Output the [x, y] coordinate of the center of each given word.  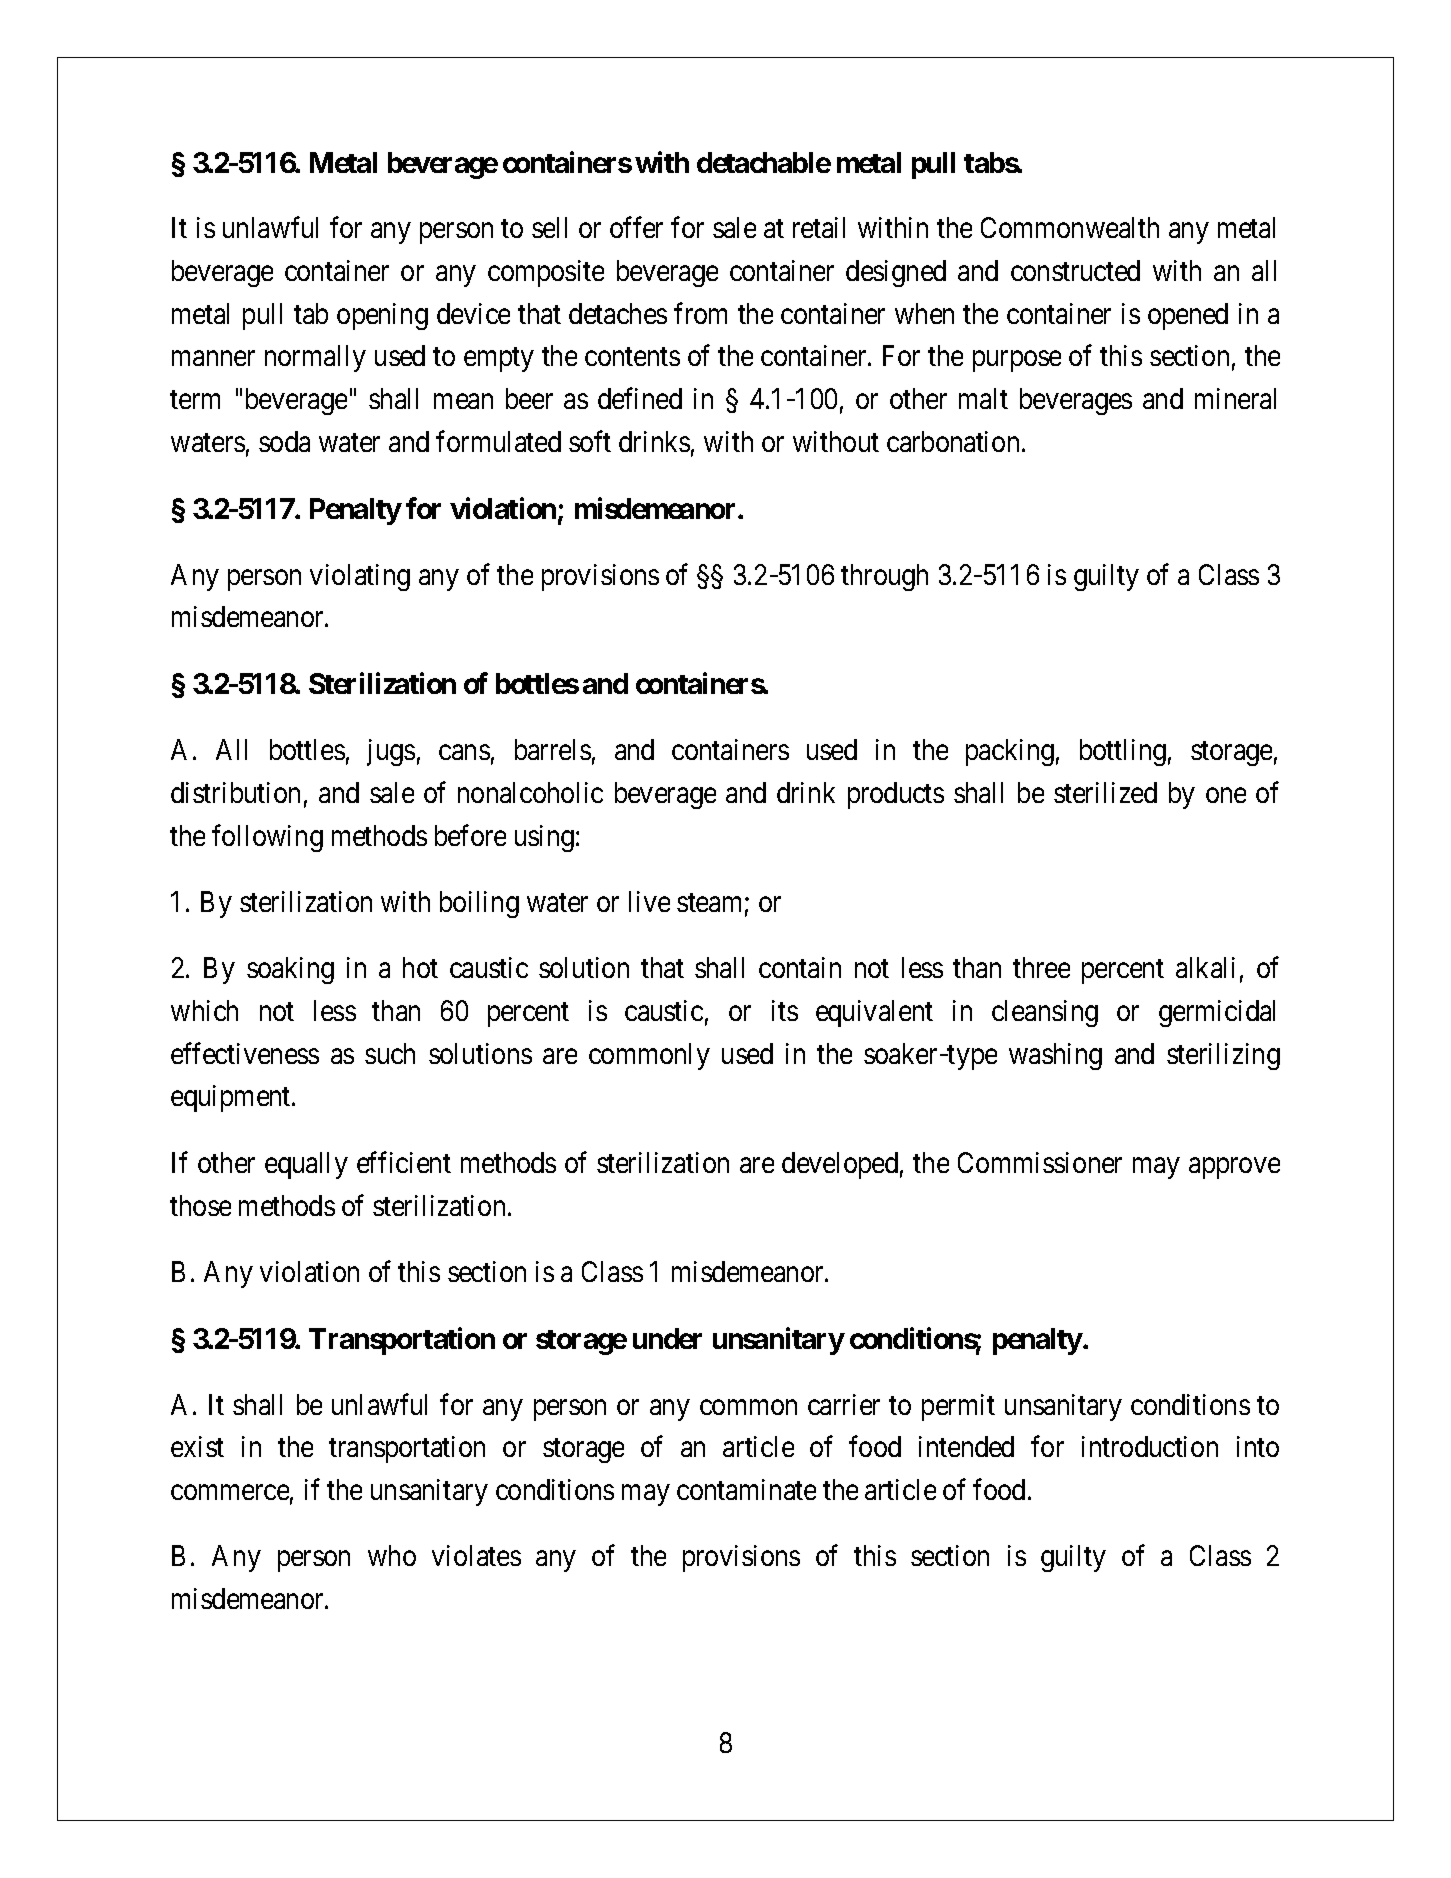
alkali [1205, 967]
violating [360, 577]
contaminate [746, 1489]
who [392, 1555]
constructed [1075, 270]
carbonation [953, 441]
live [649, 901]
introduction [1150, 1446]
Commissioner [1040, 1162]
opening [382, 316]
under [667, 1338]
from [700, 313]
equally [306, 1165]
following [267, 838]
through [884, 577]
